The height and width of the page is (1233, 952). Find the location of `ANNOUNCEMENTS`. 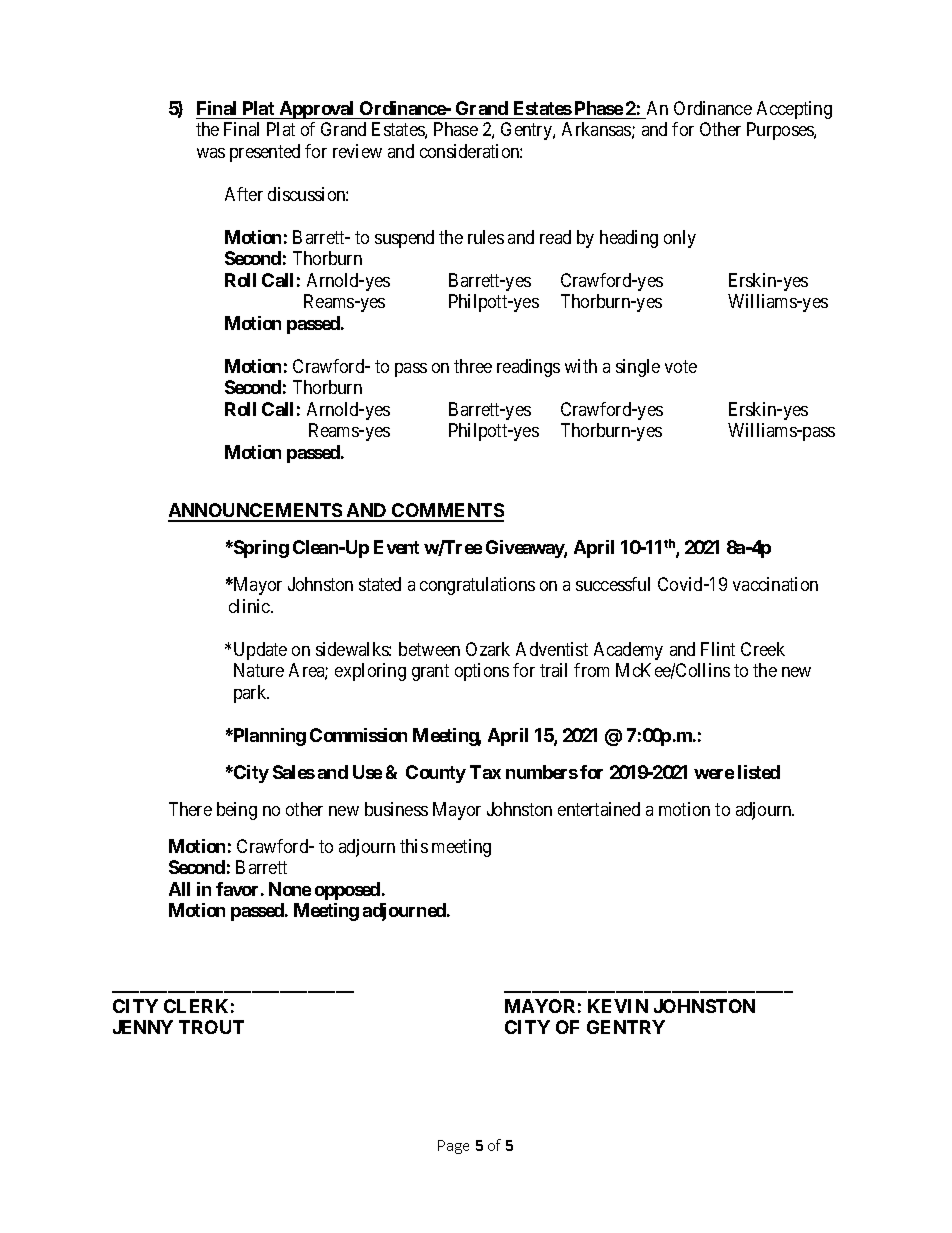

ANNOUNCEMENTS is located at coordinates (256, 512).
